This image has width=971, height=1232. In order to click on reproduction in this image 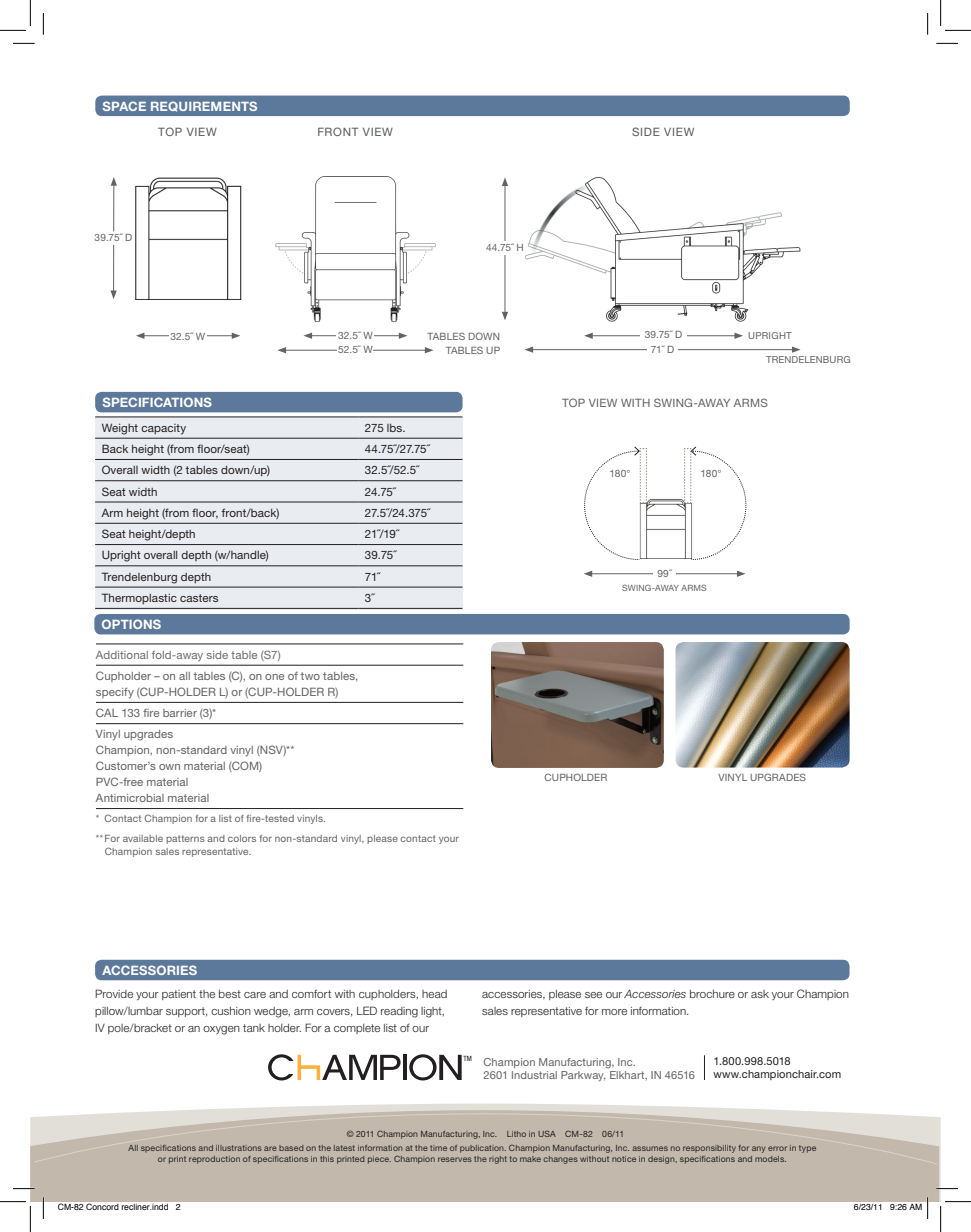, I will do `click(214, 1160)`.
